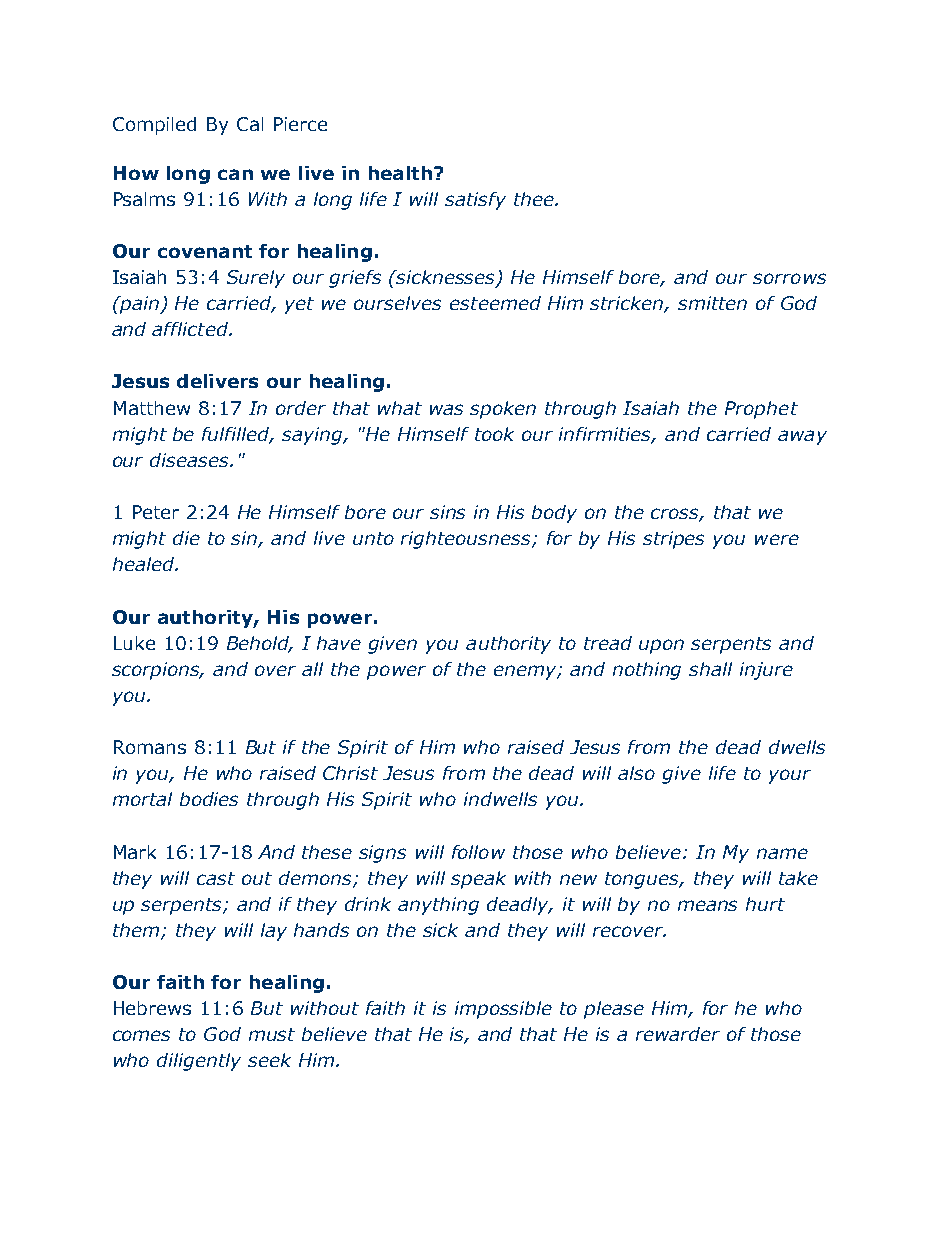  Describe the element at coordinates (235, 174) in the document. I see `can` at that location.
